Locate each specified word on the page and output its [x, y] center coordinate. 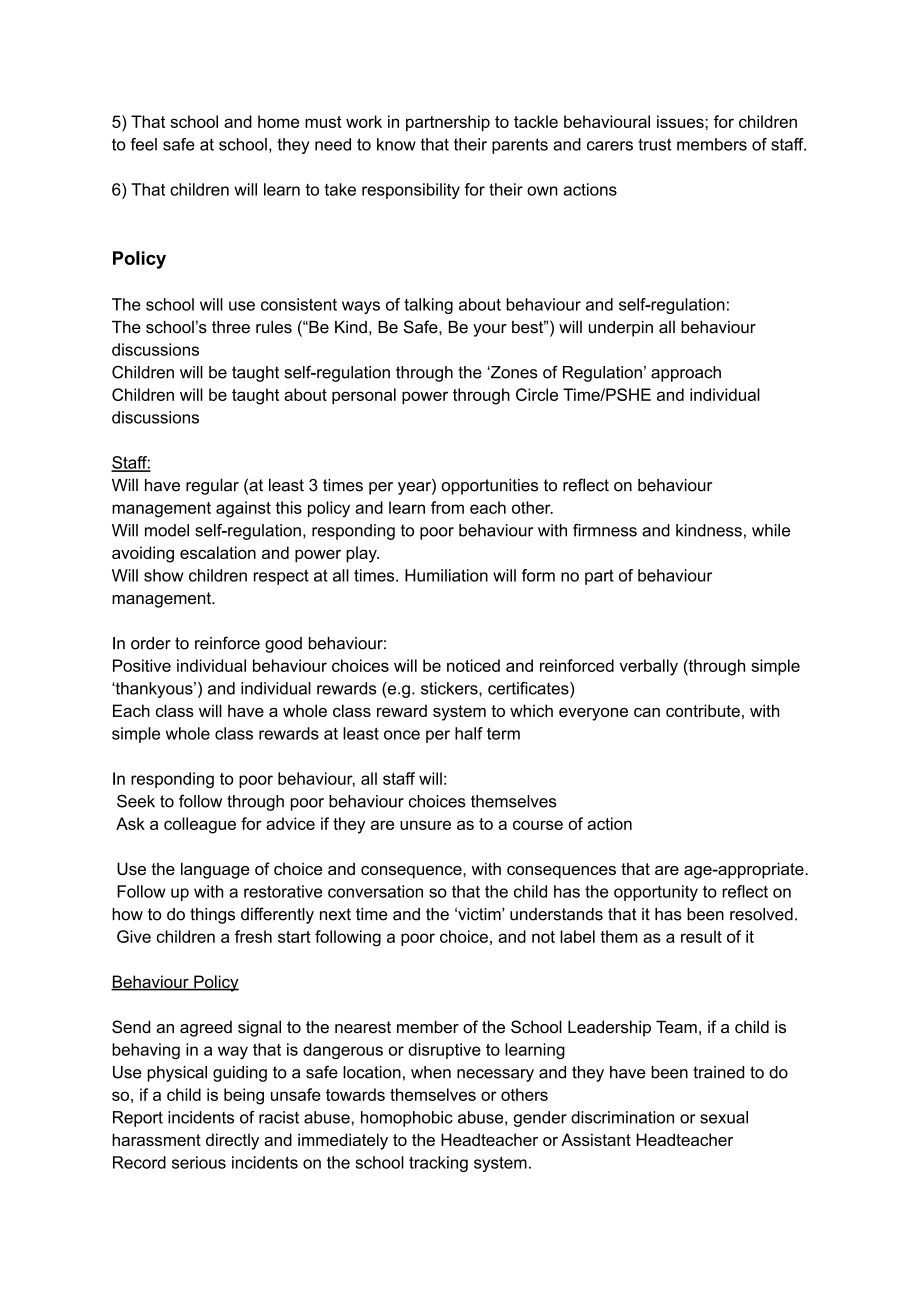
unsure [425, 825]
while [771, 530]
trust [655, 144]
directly [232, 1141]
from [447, 507]
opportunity [656, 893]
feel [144, 144]
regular [212, 486]
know [396, 144]
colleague [200, 825]
